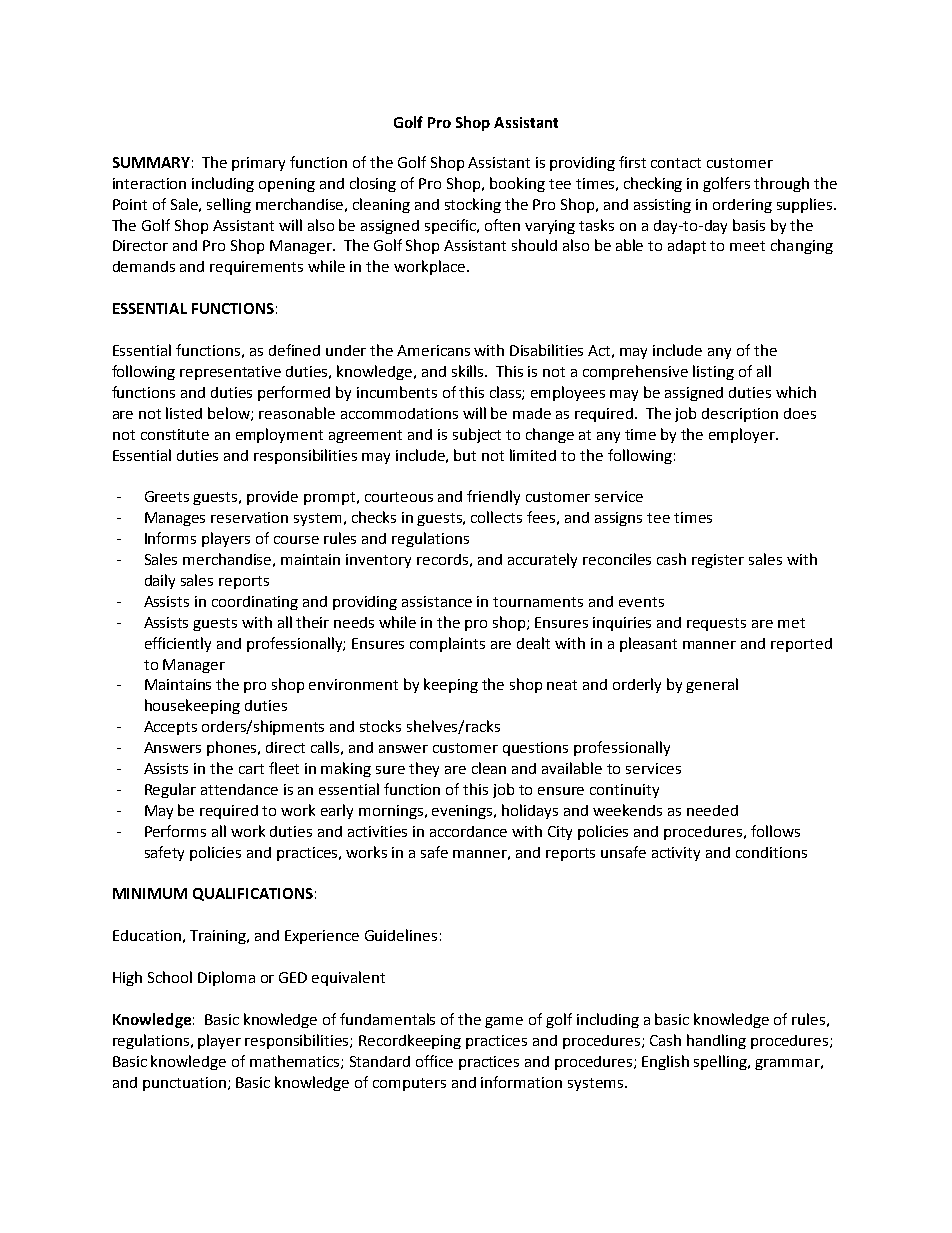 This page has height=1233, width=952. I want to click on stocking, so click(473, 205).
